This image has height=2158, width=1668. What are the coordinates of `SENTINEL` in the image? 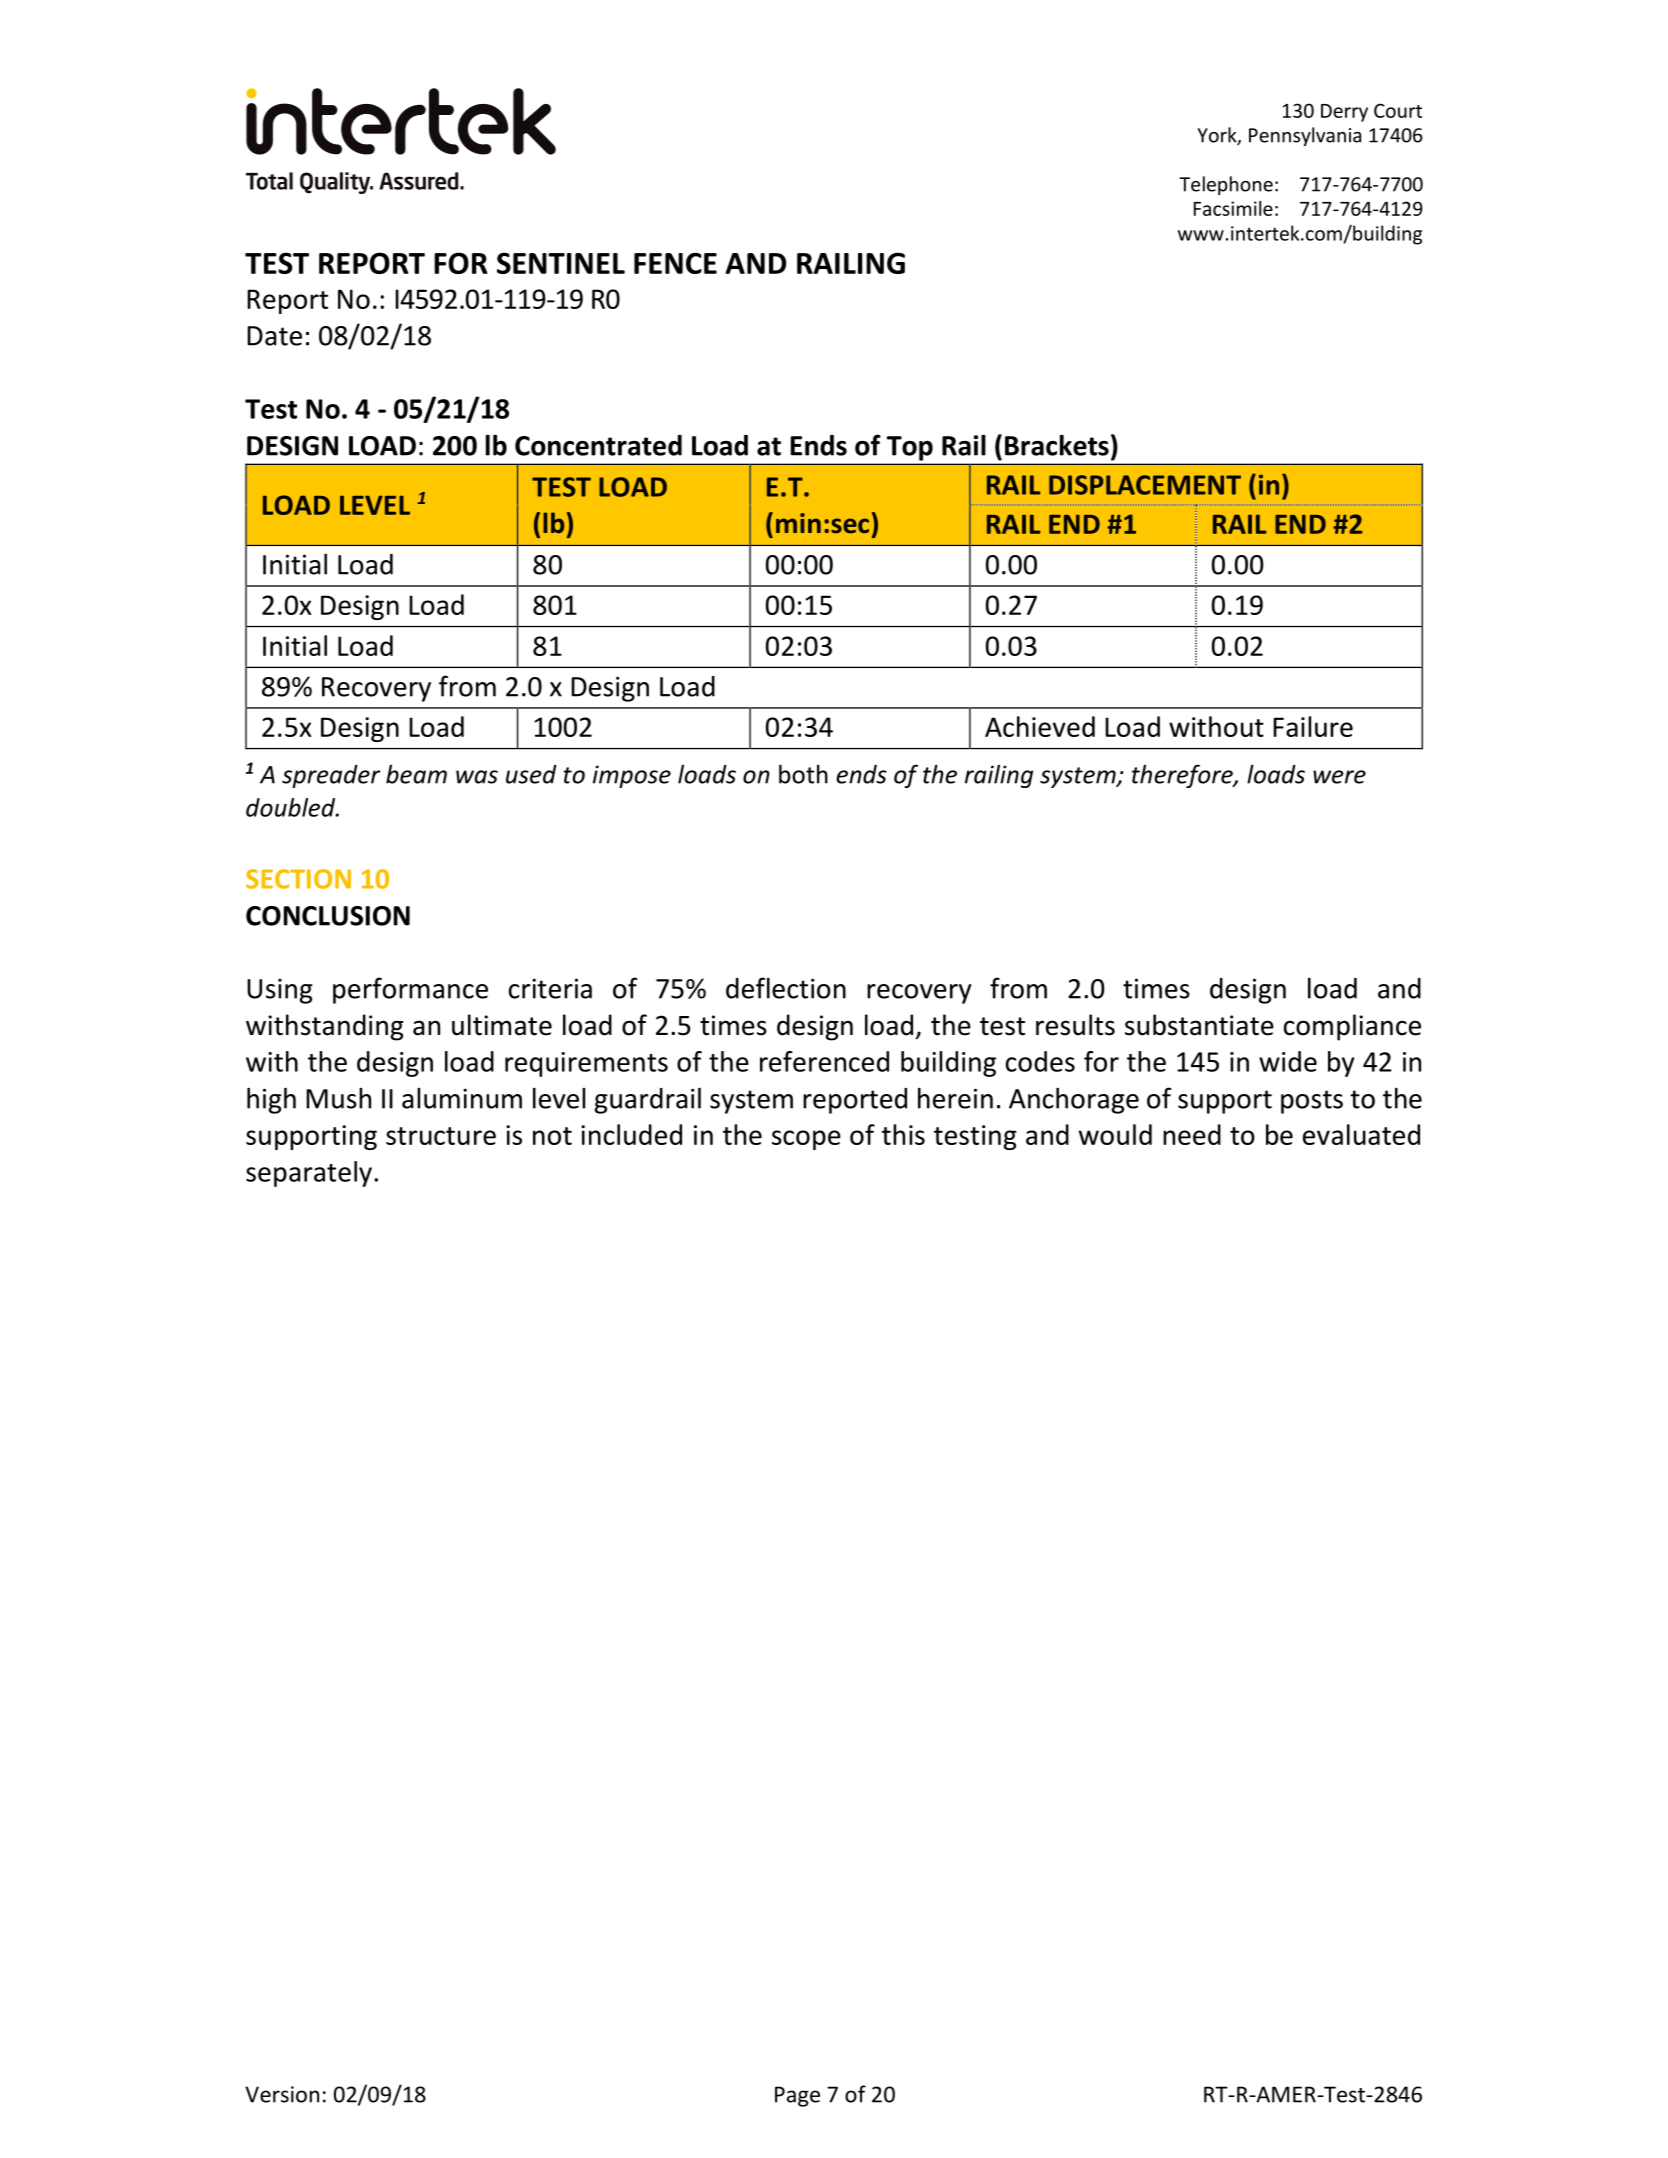 It's located at (561, 263).
